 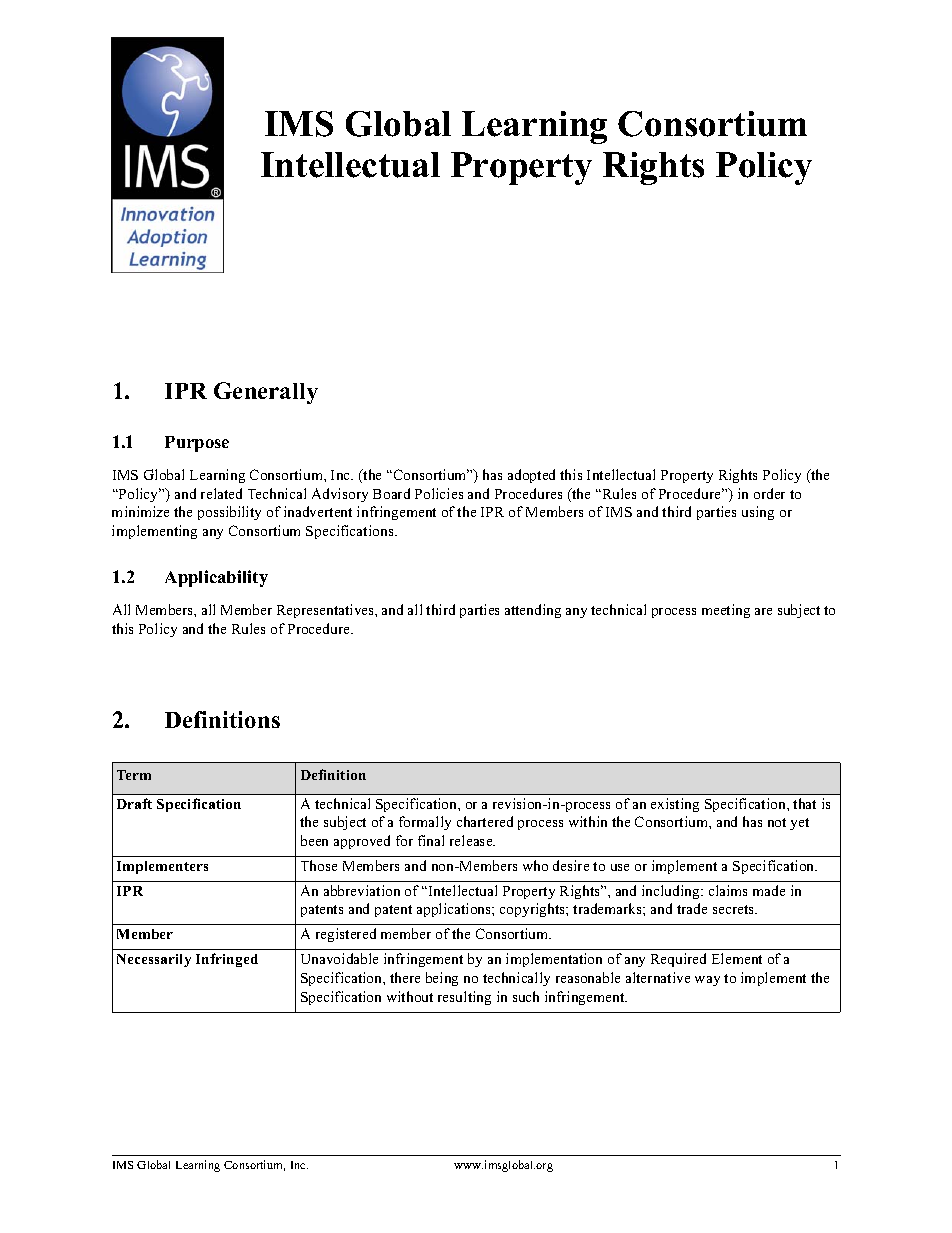 What do you see at coordinates (531, 476) in the screenshot?
I see `adopted` at bounding box center [531, 476].
